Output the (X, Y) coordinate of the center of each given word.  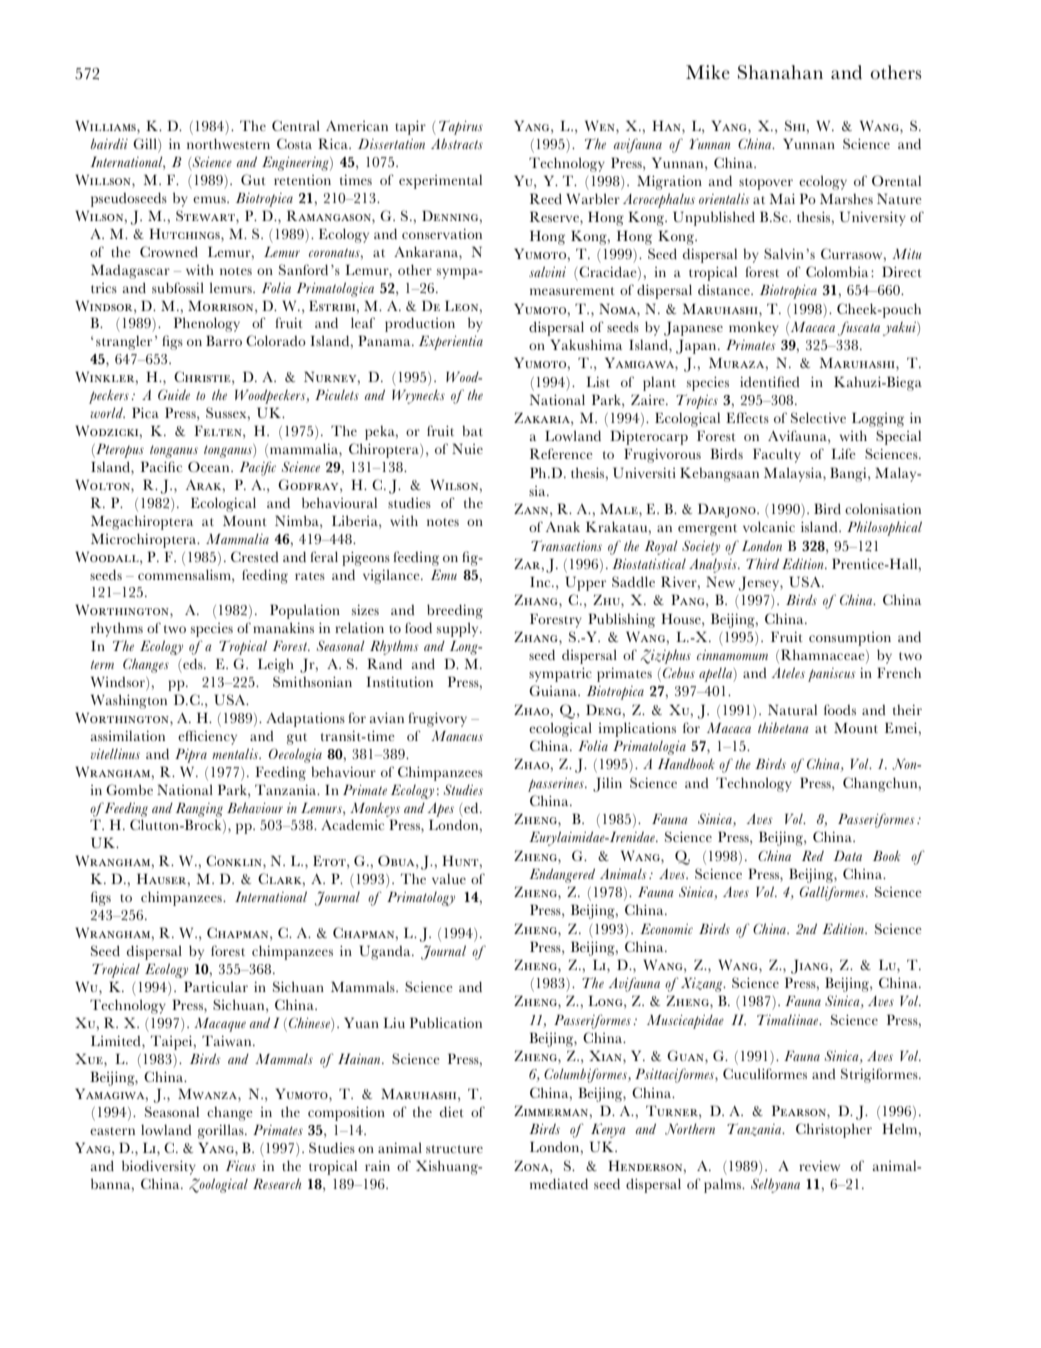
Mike (708, 72)
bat (472, 430)
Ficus (241, 1166)
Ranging (199, 810)
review (819, 1166)
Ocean (210, 466)
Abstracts (457, 143)
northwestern (228, 143)
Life (843, 453)
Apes (440, 809)
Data (847, 855)
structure (454, 1149)
